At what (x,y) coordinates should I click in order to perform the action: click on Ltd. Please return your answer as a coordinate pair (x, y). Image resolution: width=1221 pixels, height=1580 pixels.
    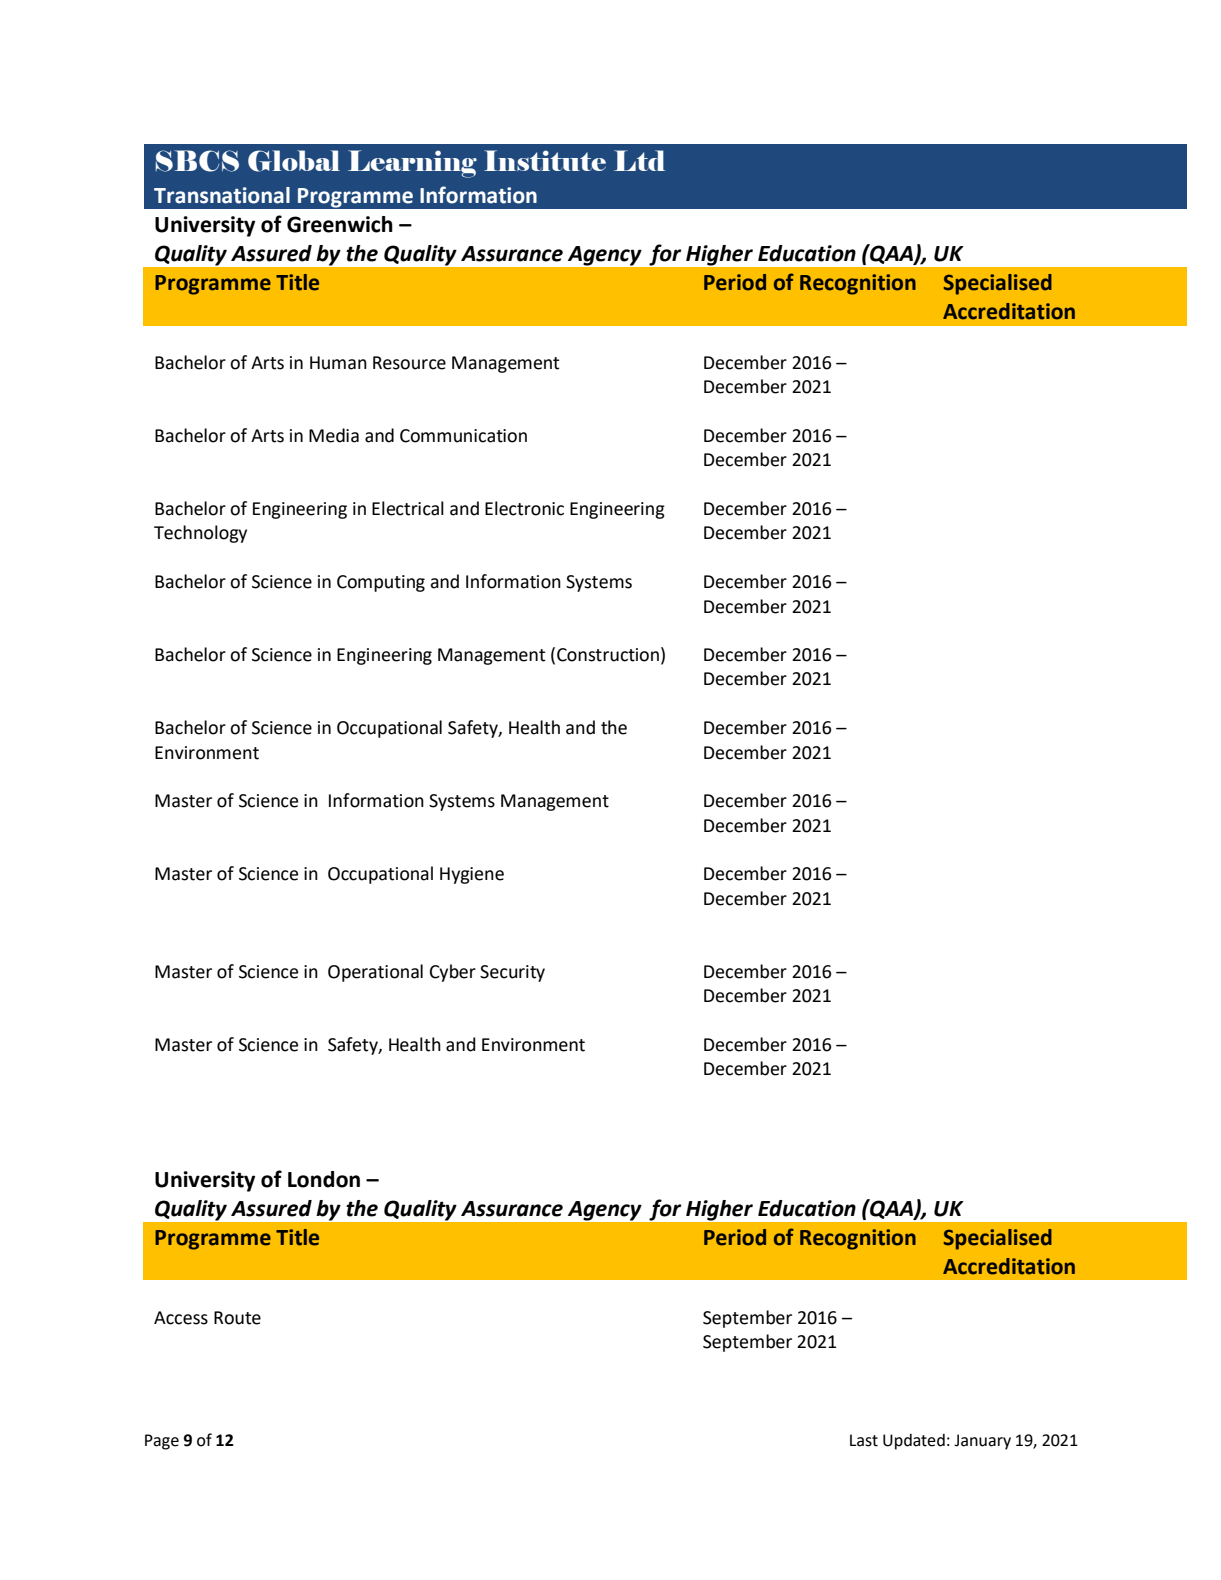
    Looking at the image, I should click on (639, 160).
